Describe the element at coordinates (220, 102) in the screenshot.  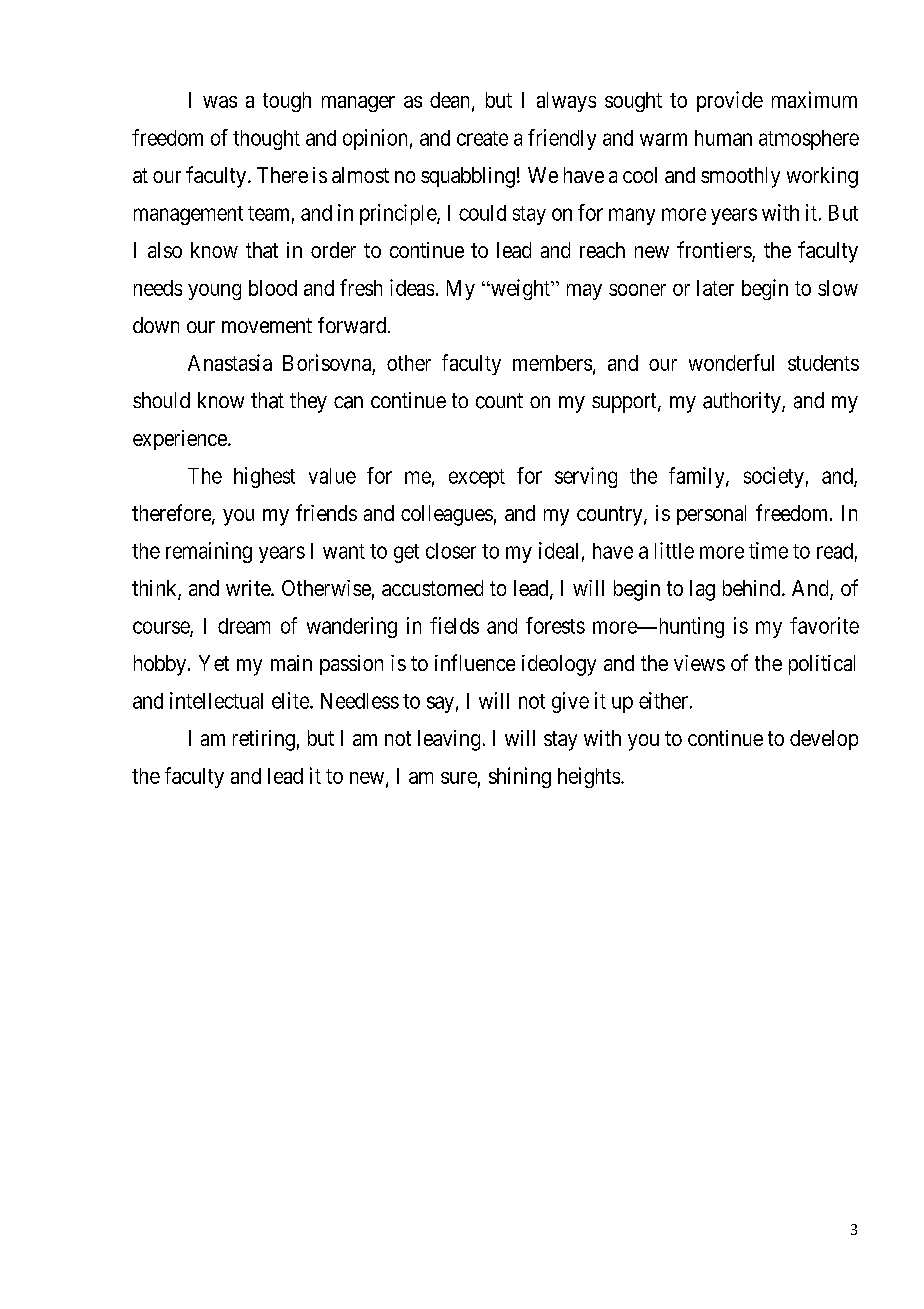
I see `was` at that location.
